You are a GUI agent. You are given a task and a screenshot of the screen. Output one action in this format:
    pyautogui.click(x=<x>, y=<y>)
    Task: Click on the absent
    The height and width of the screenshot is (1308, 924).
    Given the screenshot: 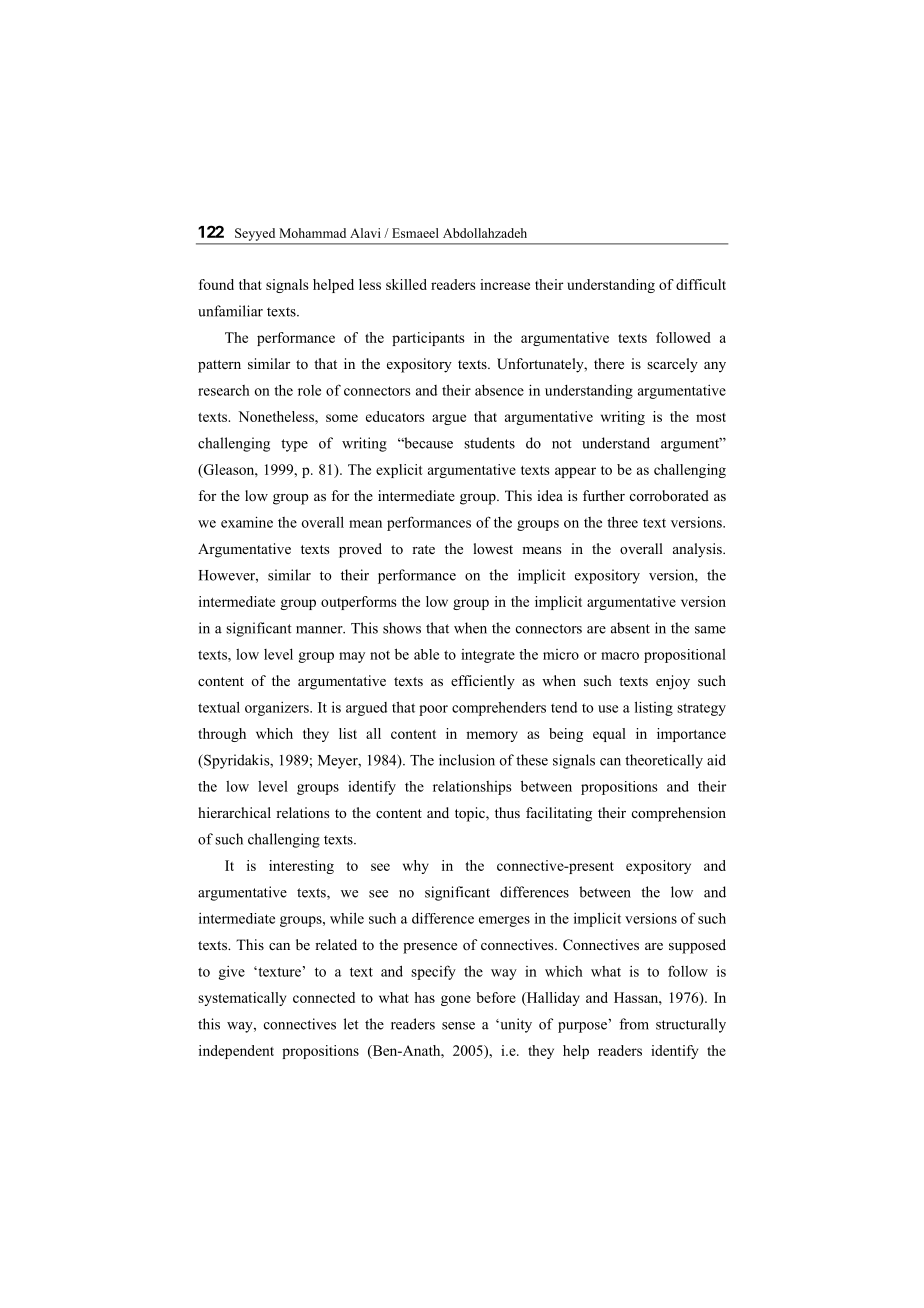 What is the action you would take?
    pyautogui.click(x=630, y=628)
